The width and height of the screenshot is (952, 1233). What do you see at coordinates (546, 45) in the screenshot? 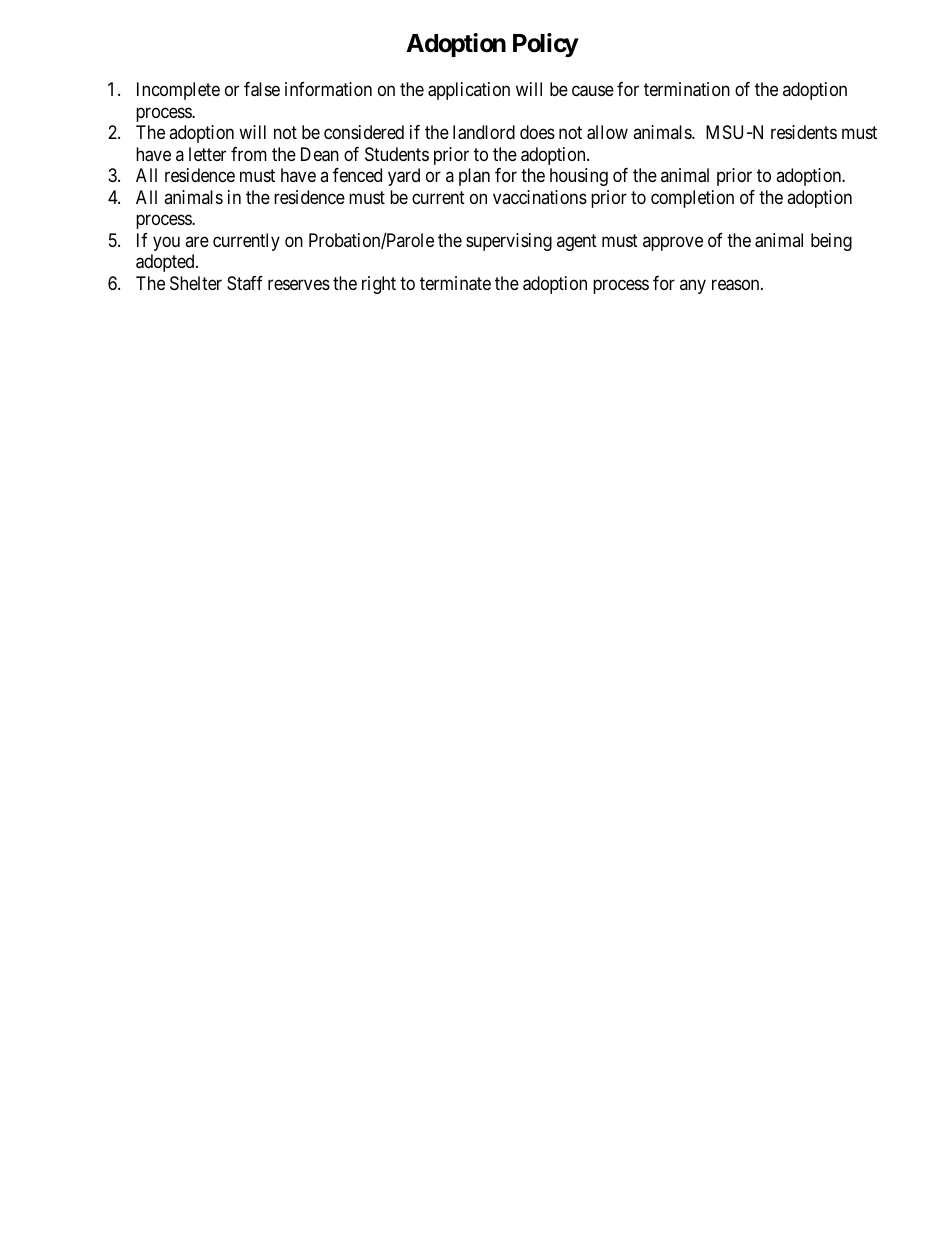
I see `Policy` at bounding box center [546, 45].
